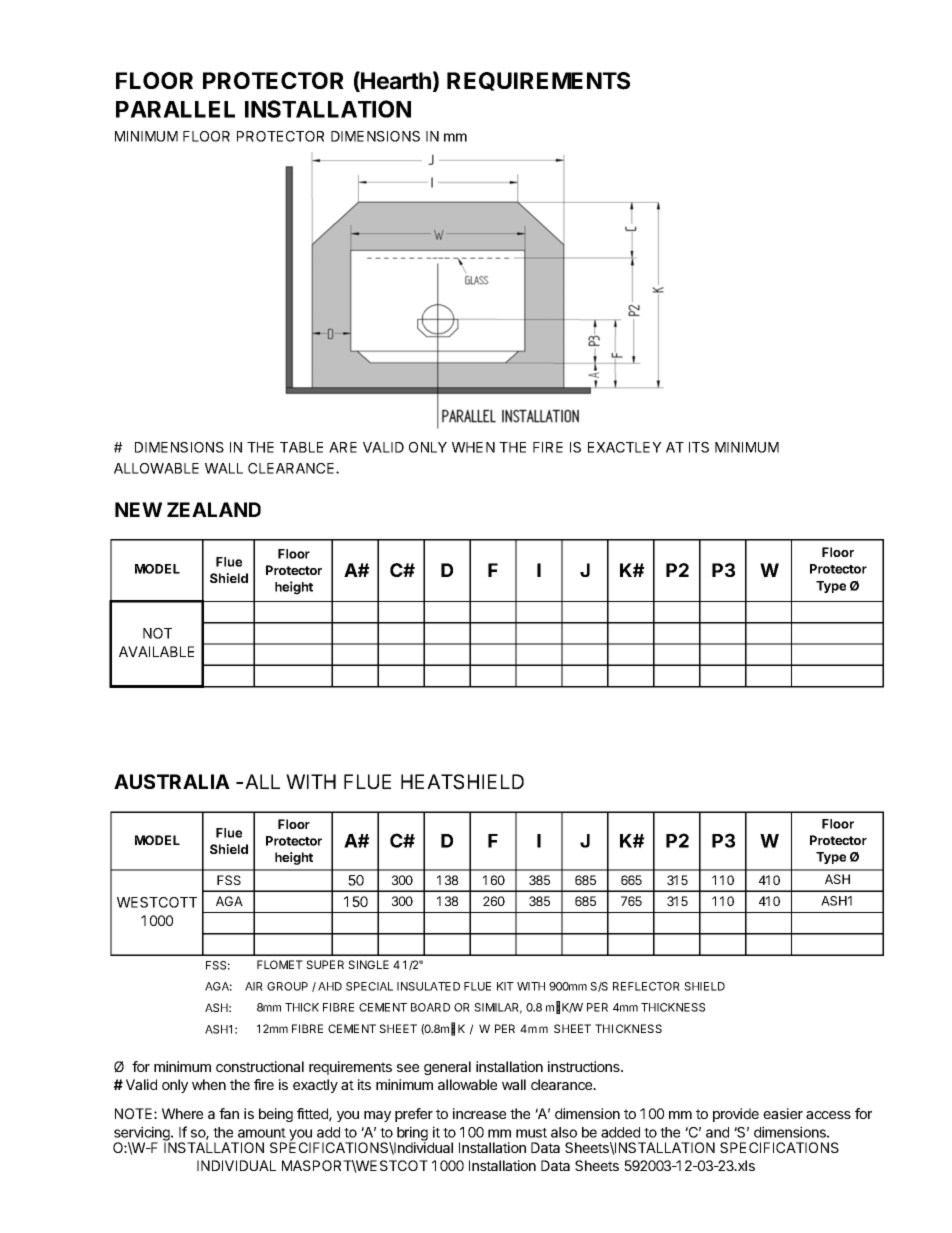 The height and width of the screenshot is (1233, 952). I want to click on PARALLEL, so click(175, 109).
